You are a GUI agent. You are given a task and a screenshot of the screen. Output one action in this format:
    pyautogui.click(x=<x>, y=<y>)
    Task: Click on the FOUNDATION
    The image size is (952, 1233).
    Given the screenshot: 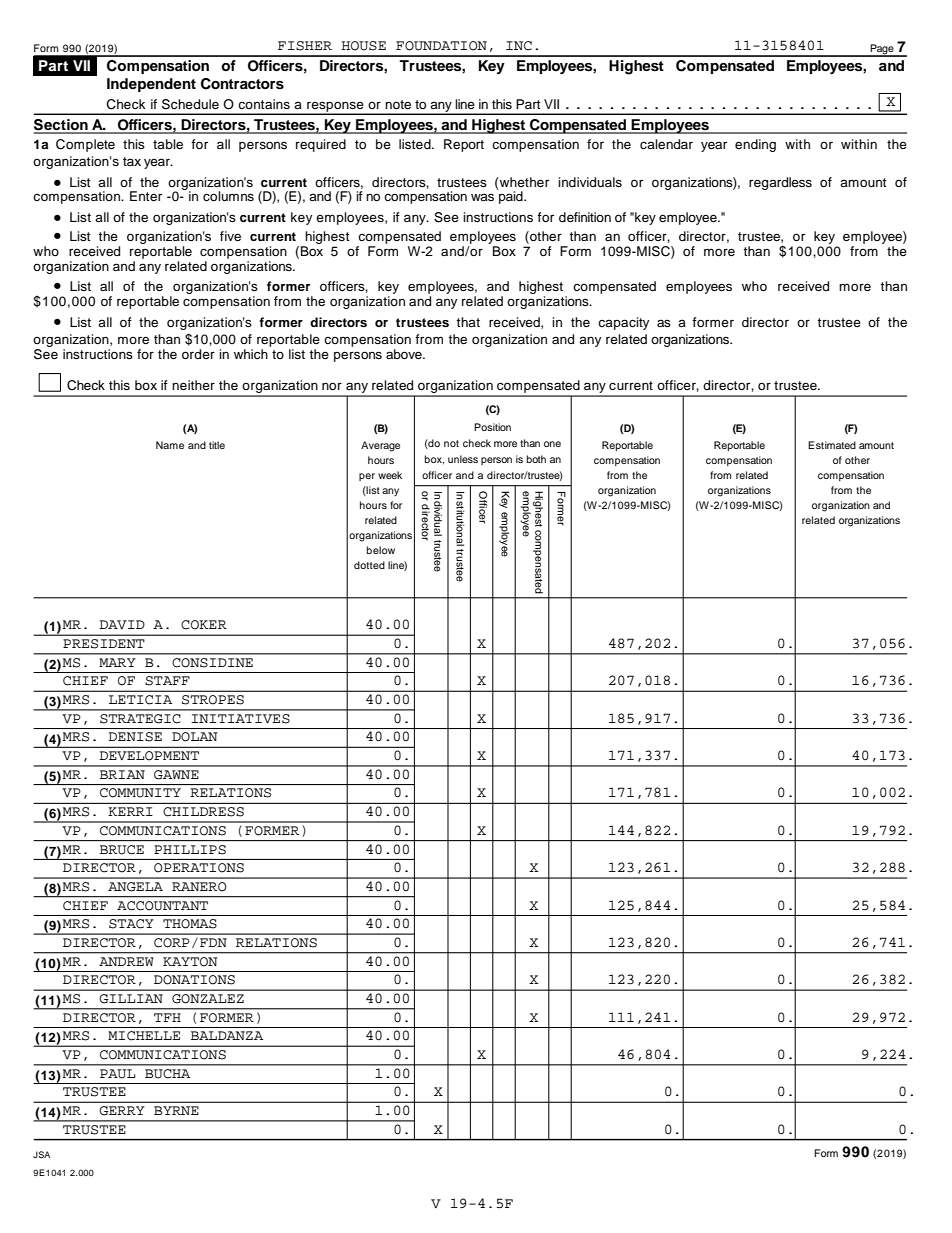 What is the action you would take?
    pyautogui.click(x=441, y=46)
